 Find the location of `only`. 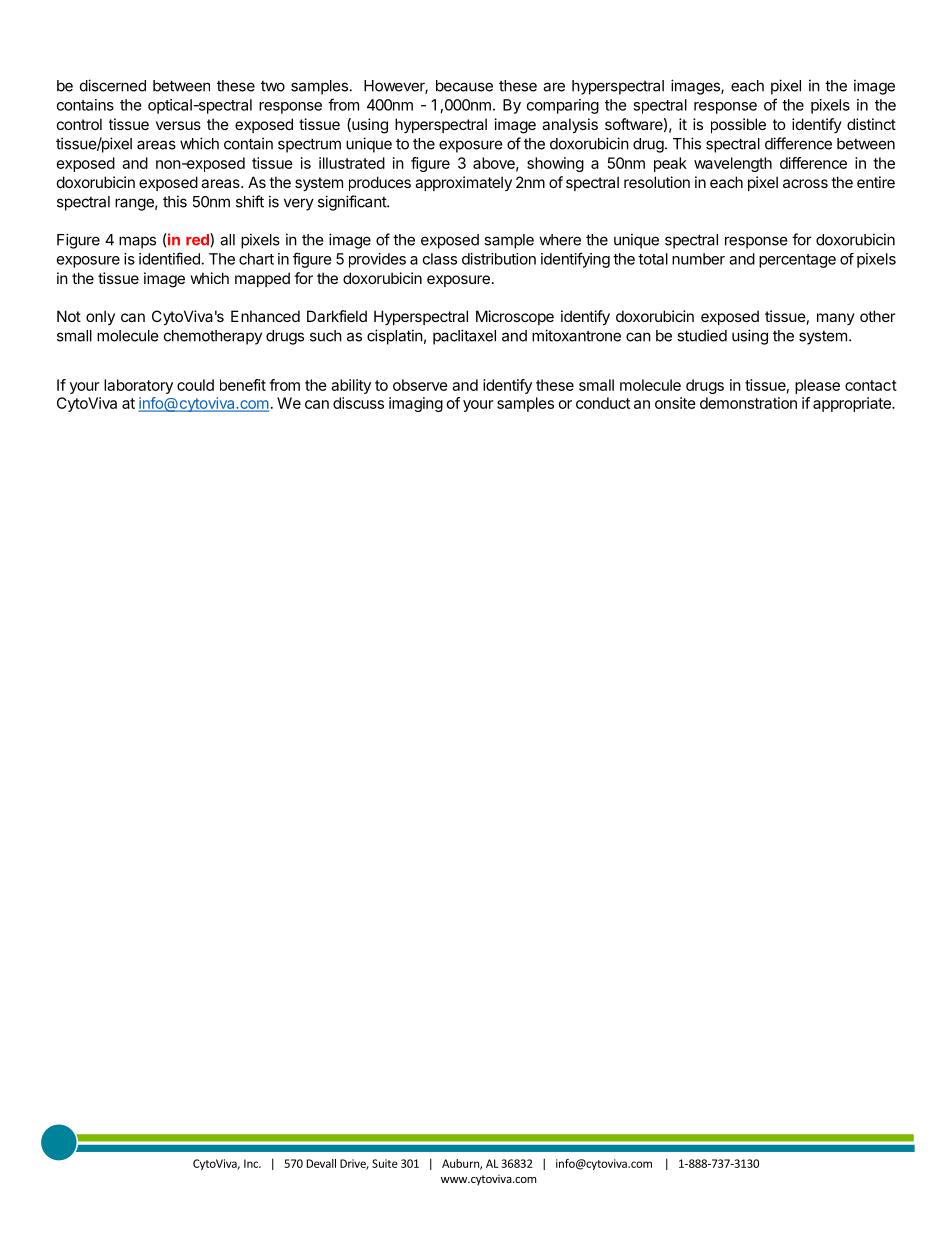

only is located at coordinates (100, 317).
